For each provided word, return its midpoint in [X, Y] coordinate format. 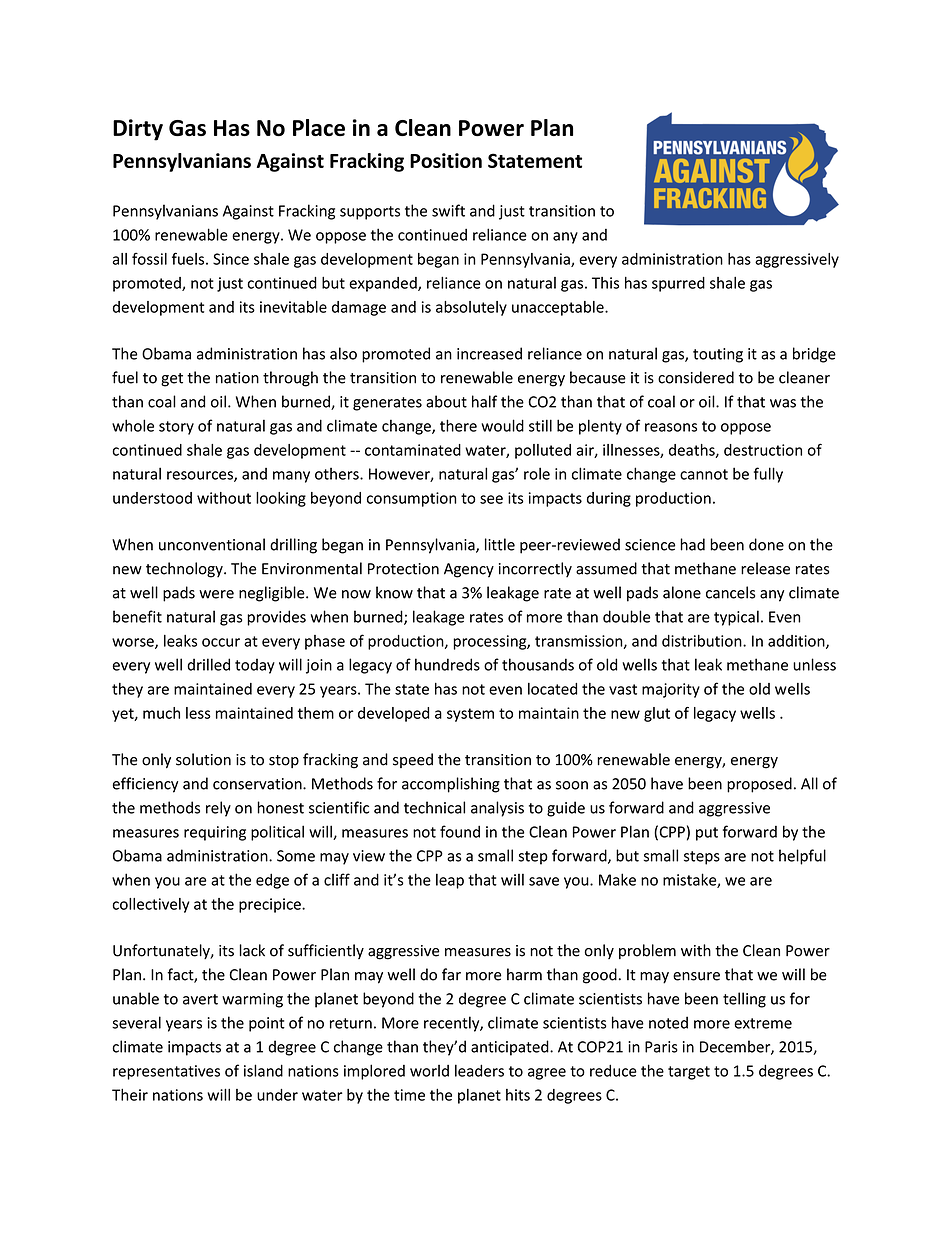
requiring [215, 833]
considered [696, 377]
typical [736, 618]
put [707, 834]
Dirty [138, 130]
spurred [678, 284]
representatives [166, 1072]
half [484, 401]
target [689, 1073]
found [460, 831]
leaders [479, 1070]
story [176, 428]
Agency [469, 570]
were [216, 594]
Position [446, 160]
